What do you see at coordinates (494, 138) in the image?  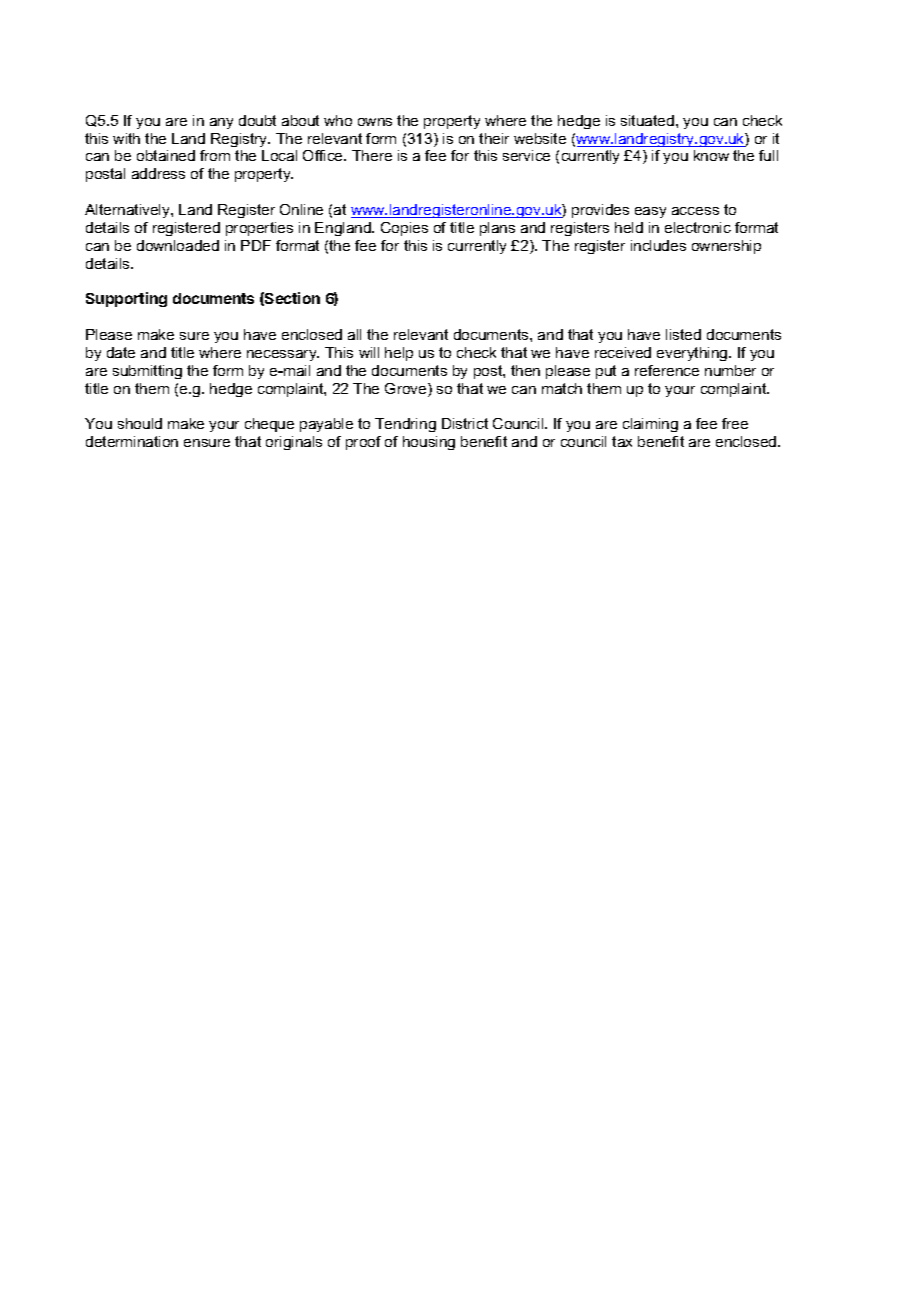 I see `their` at bounding box center [494, 138].
